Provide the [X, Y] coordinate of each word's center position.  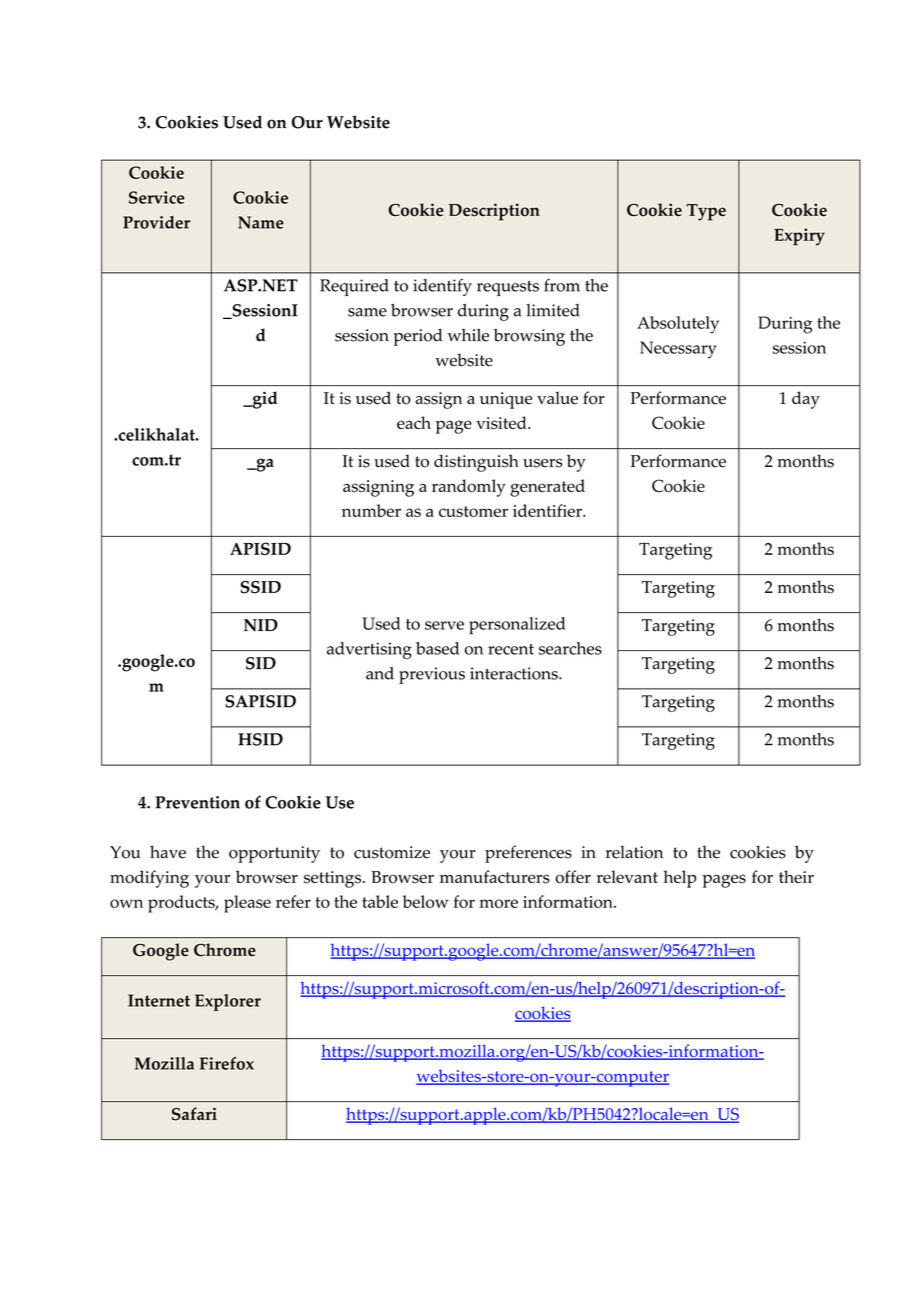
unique [506, 400]
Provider [156, 222]
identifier [548, 510]
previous [432, 675]
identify [442, 287]
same [367, 312]
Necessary [678, 349]
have [168, 852]
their [796, 876]
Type [706, 212]
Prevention [197, 802]
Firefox [227, 1063]
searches [570, 648]
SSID [261, 587]
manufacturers [495, 877]
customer [473, 511]
